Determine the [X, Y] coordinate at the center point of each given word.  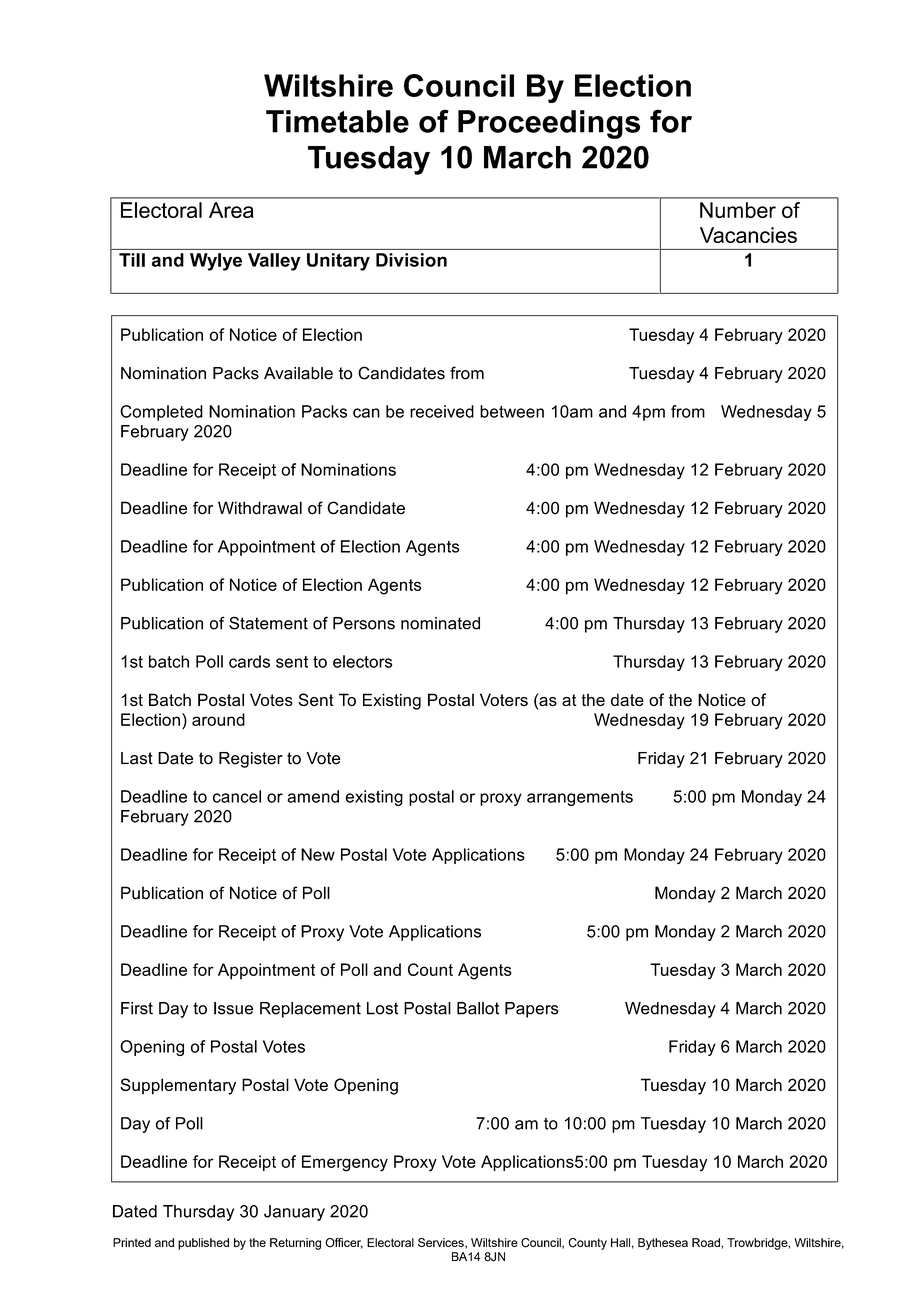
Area [231, 210]
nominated [440, 623]
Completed [161, 413]
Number [738, 210]
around [218, 719]
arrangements [580, 798]
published [203, 1244]
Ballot [478, 1008]
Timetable [337, 121]
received [442, 411]
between [512, 411]
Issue [233, 1008]
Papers [532, 1010]
